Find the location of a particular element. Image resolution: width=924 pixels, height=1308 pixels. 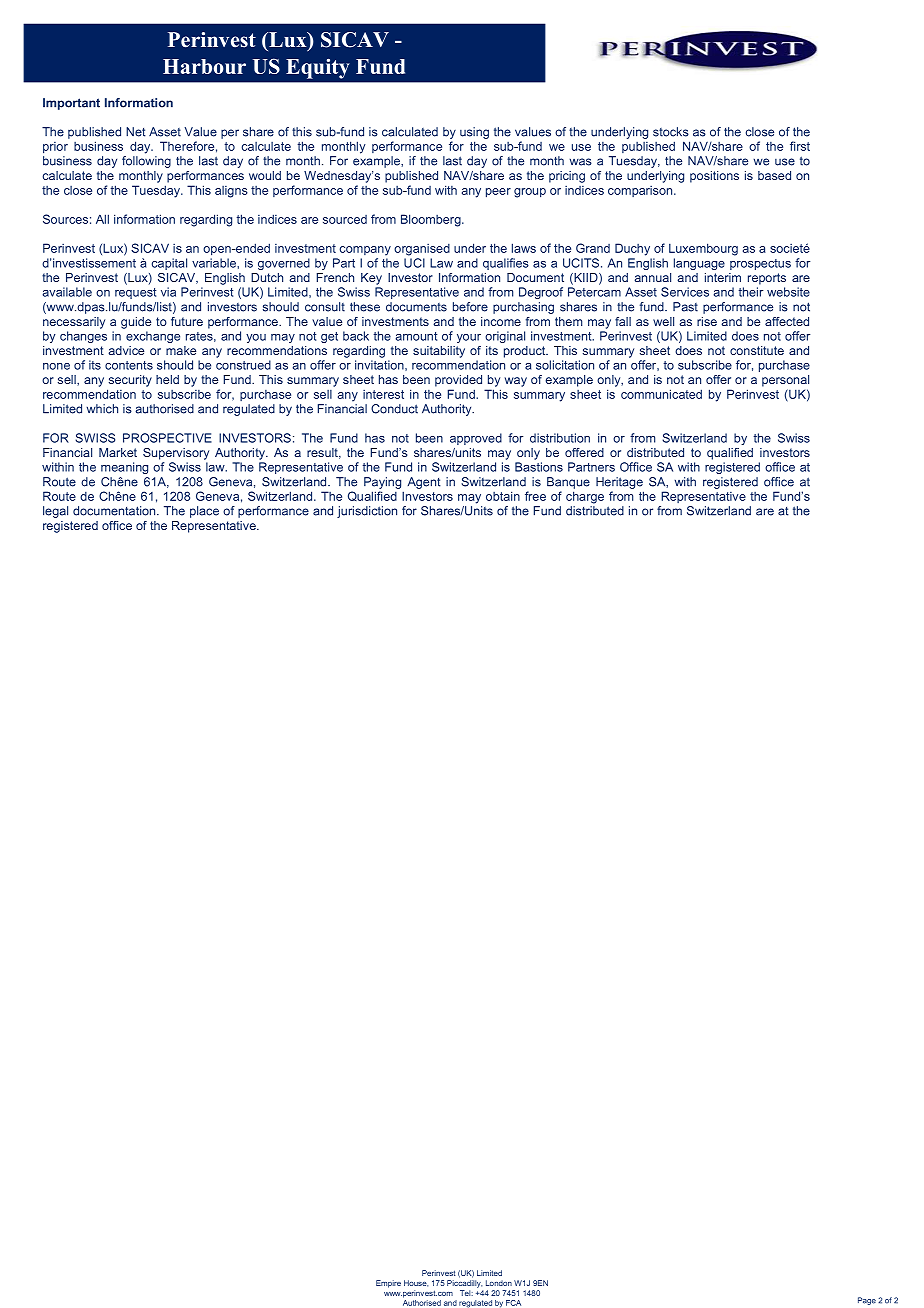

London is located at coordinates (499, 1283).
